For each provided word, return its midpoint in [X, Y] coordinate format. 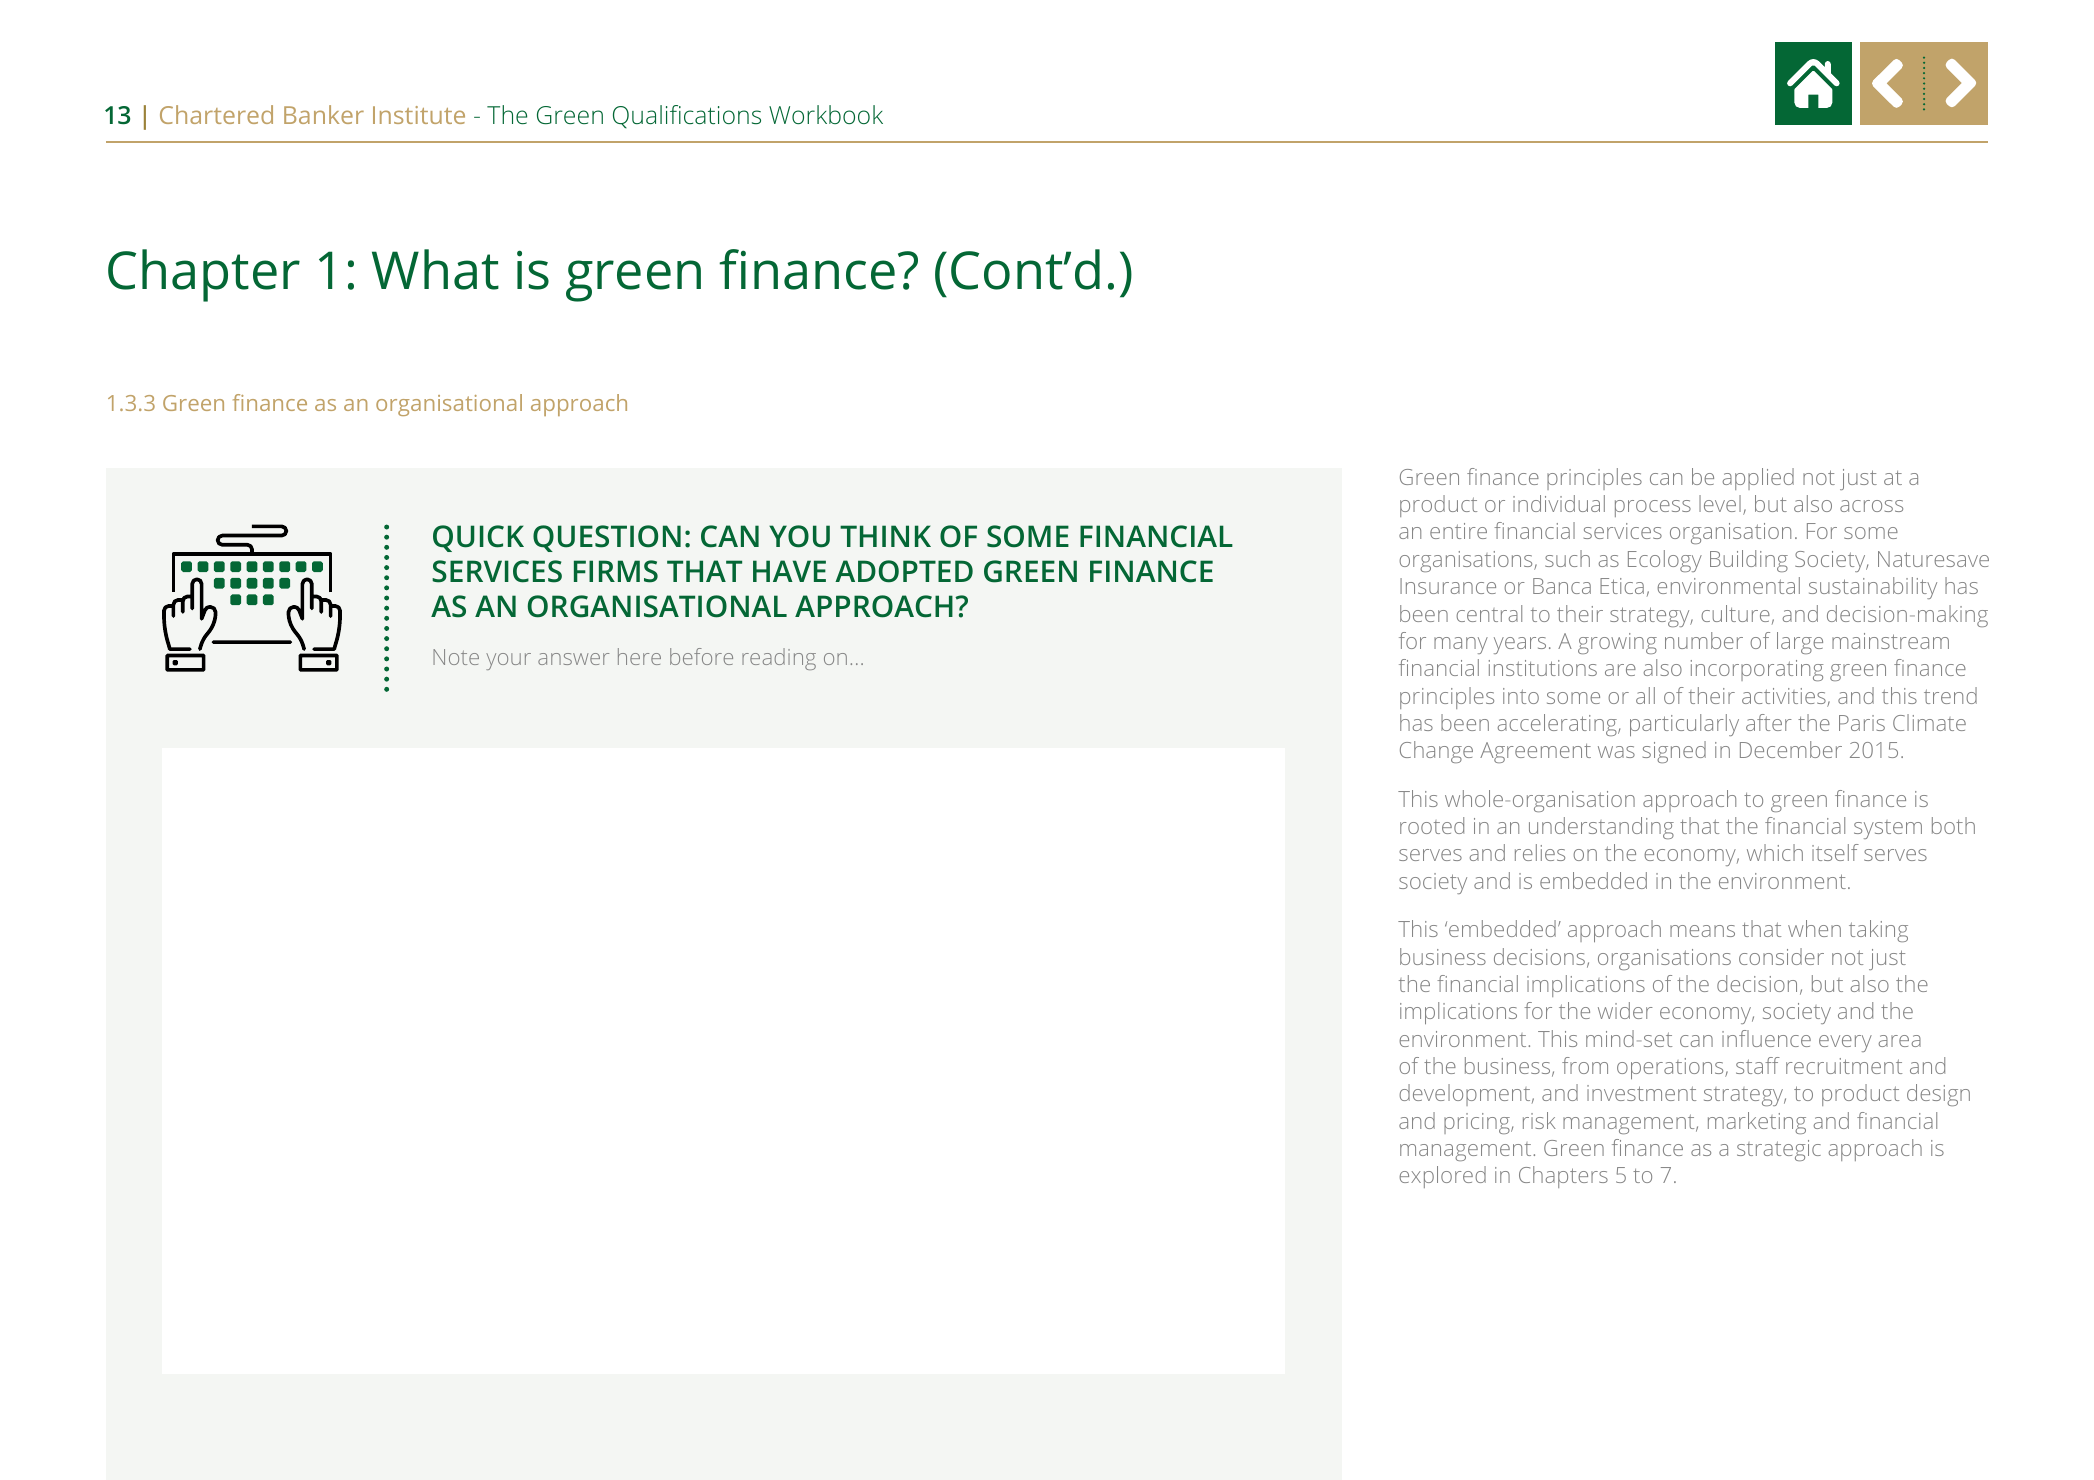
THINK [885, 536]
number [1704, 640]
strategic [1779, 1150]
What [435, 269]
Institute [419, 115]
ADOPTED [904, 571]
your [508, 661]
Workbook [826, 114]
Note [456, 657]
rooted [1432, 825]
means [1702, 931]
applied [1758, 479]
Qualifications [687, 116]
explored [1442, 1177]
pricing [1478, 1123]
